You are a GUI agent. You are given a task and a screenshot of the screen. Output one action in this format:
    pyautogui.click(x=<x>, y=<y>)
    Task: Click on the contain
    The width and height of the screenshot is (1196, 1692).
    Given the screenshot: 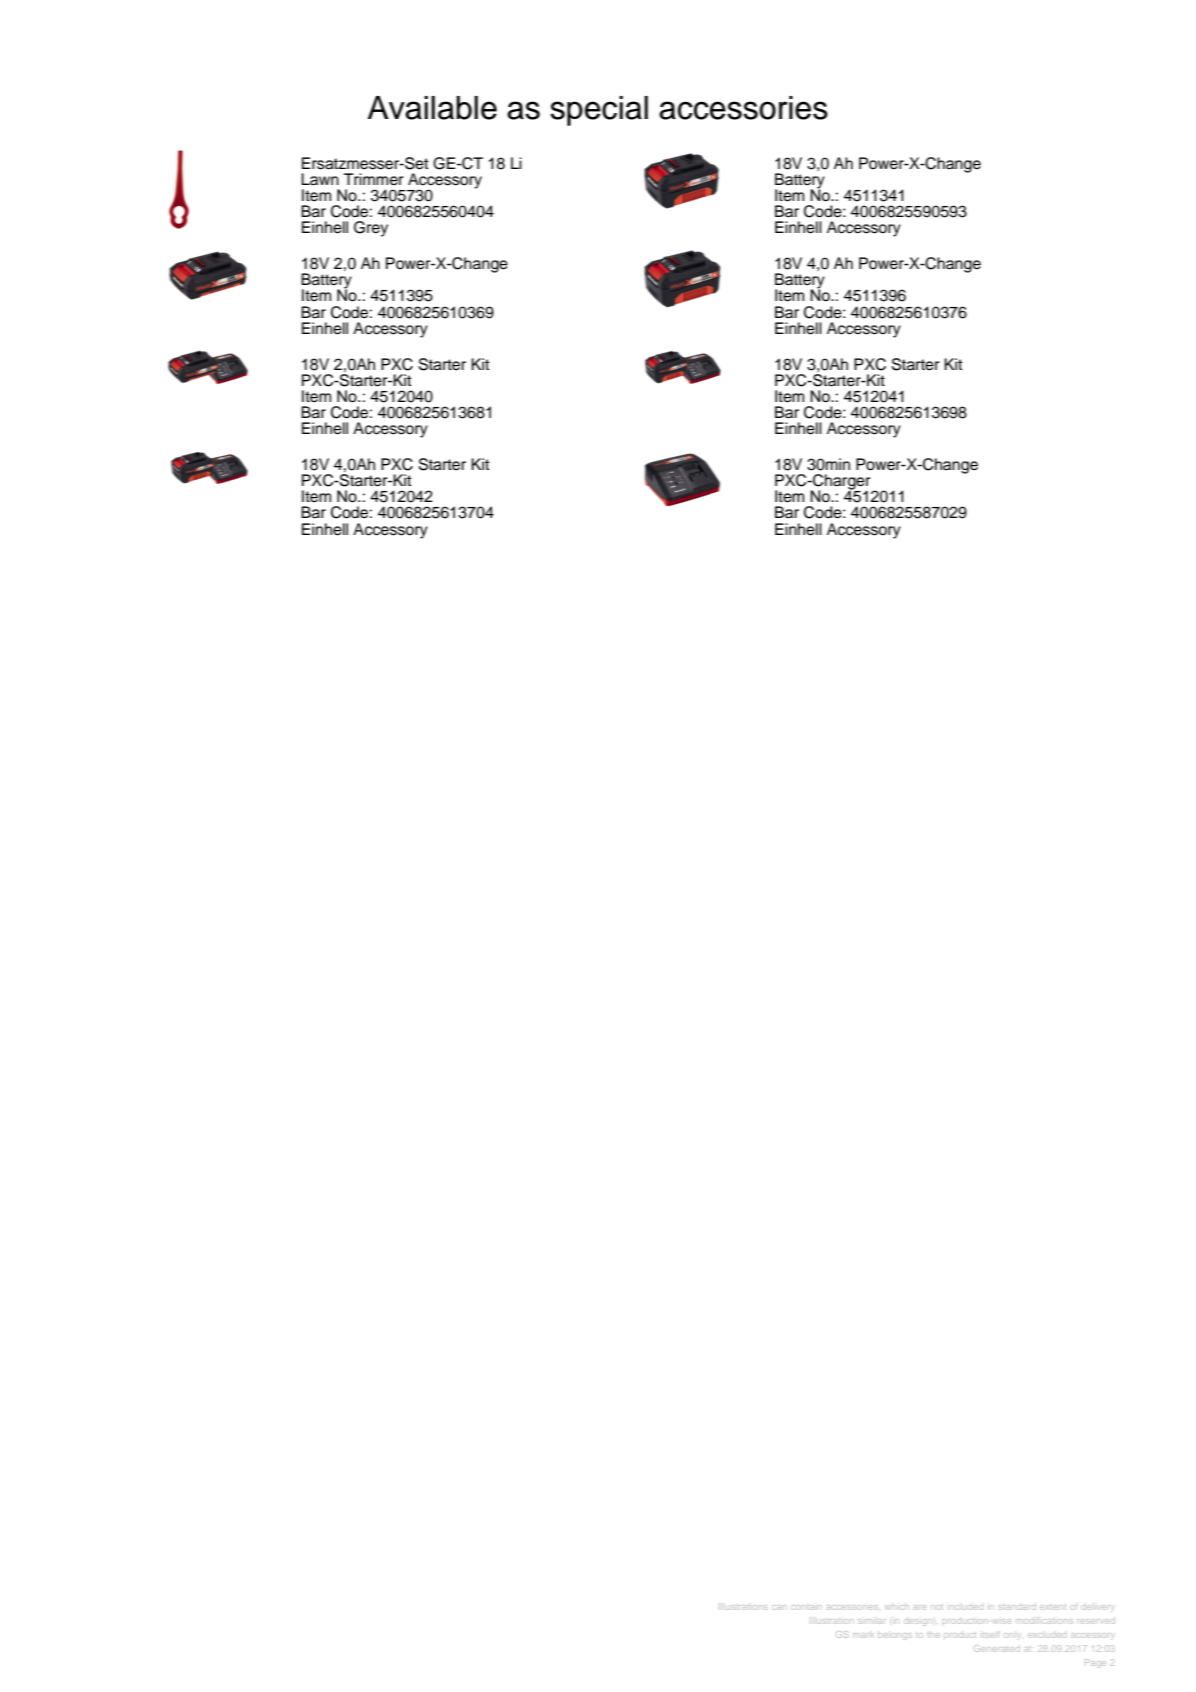 What is the action you would take?
    pyautogui.click(x=808, y=1607)
